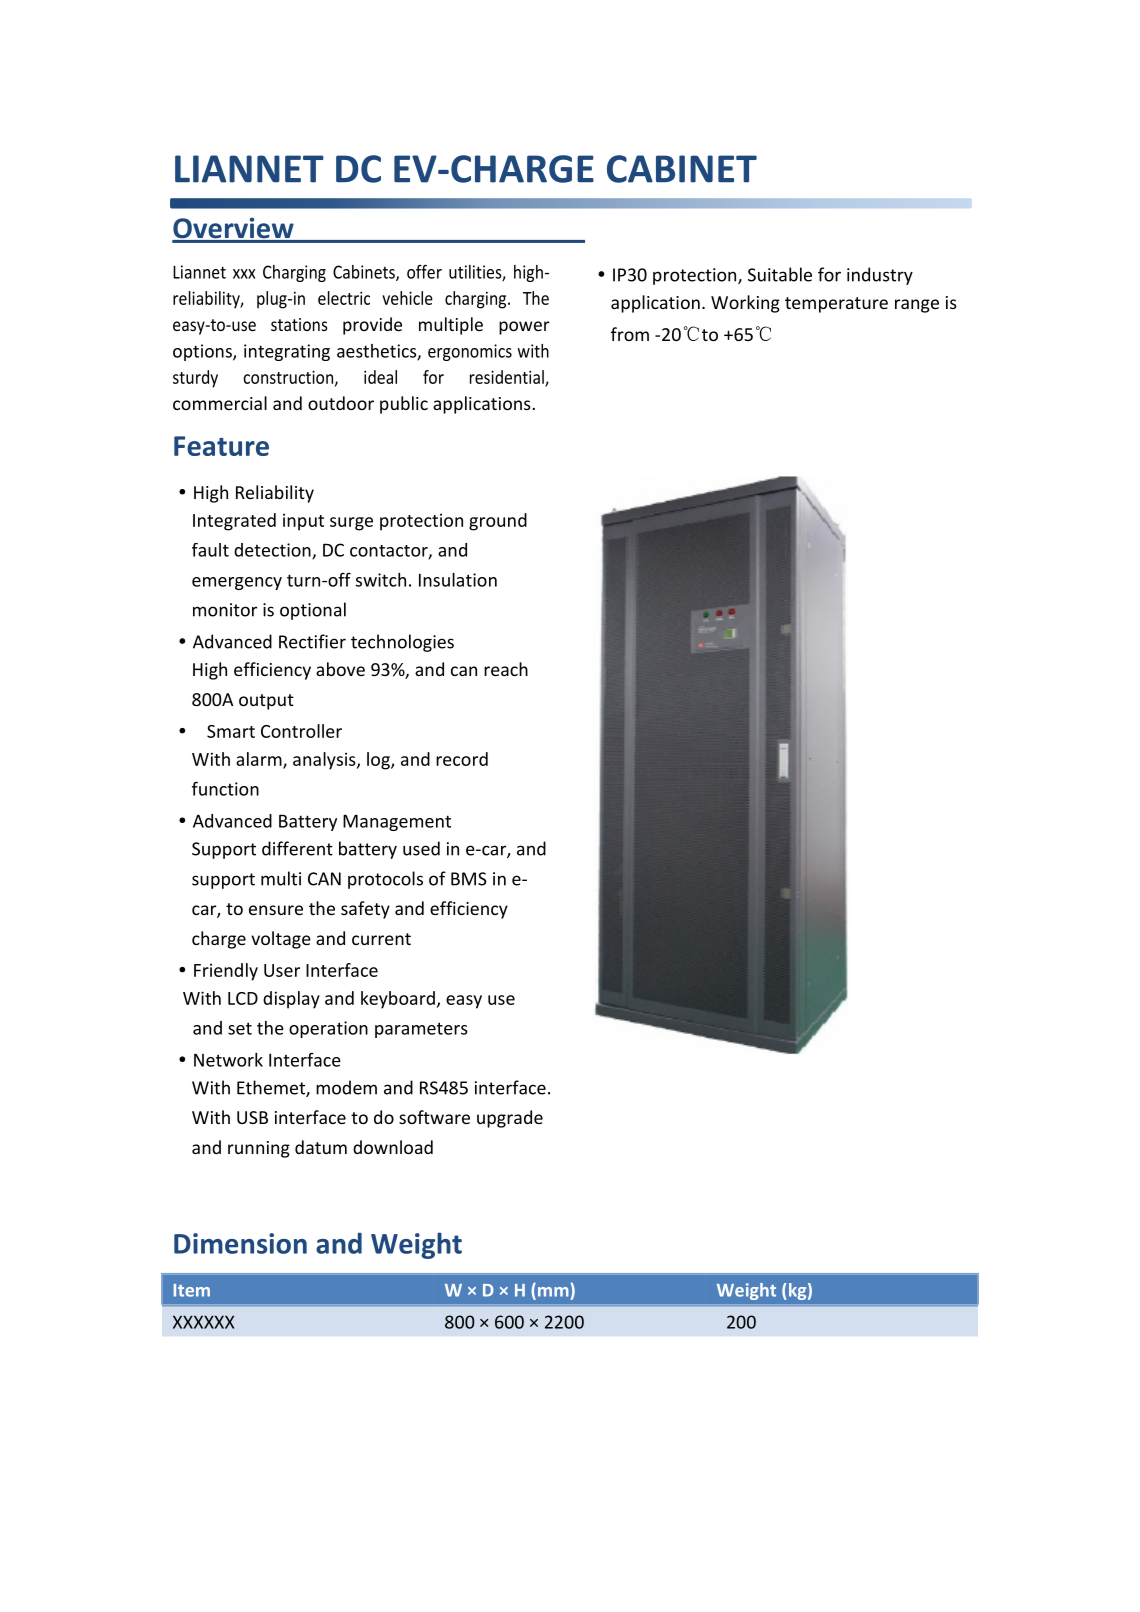  Describe the element at coordinates (836, 305) in the page. I see `temperature` at that location.
